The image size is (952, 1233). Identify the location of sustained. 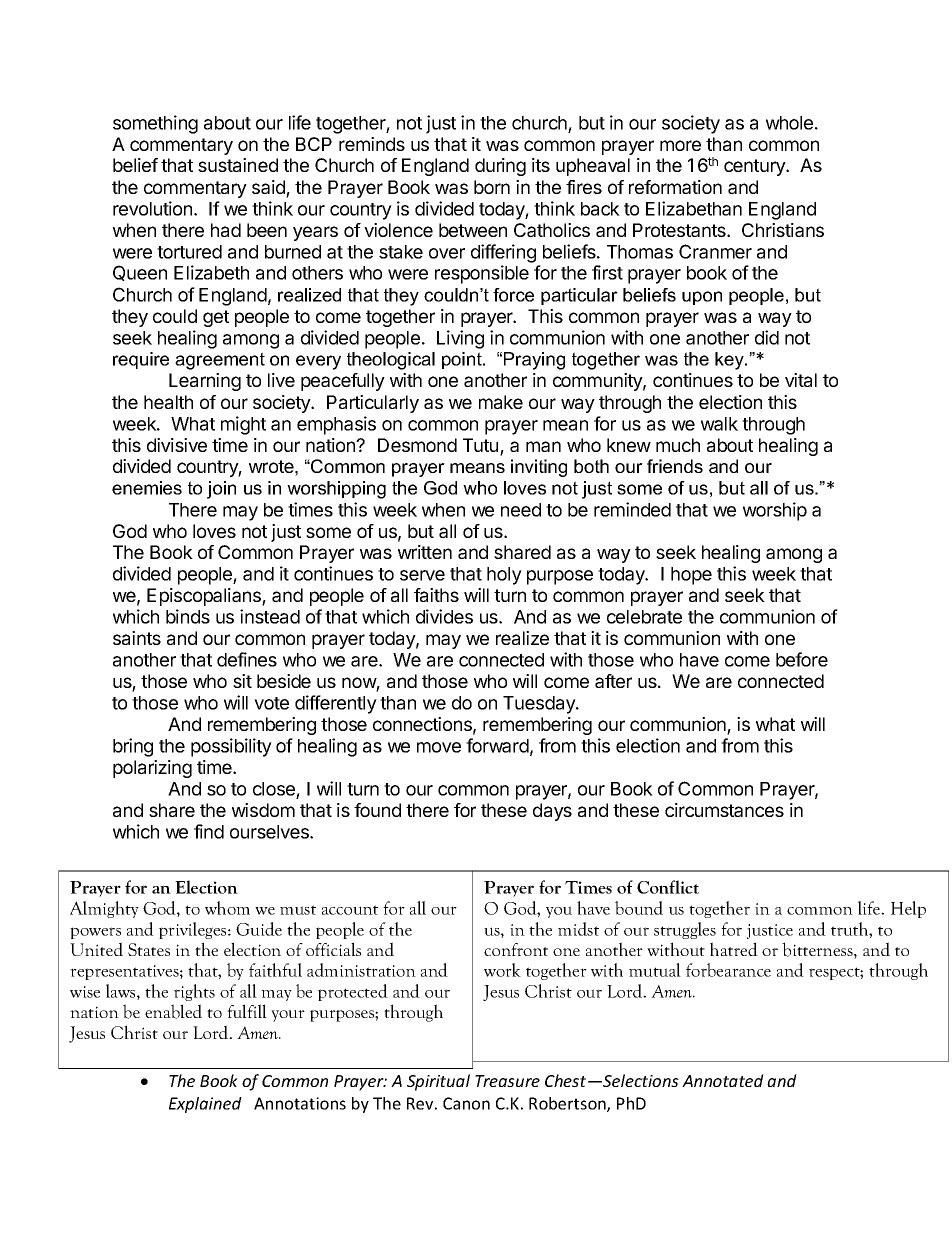
(238, 165).
